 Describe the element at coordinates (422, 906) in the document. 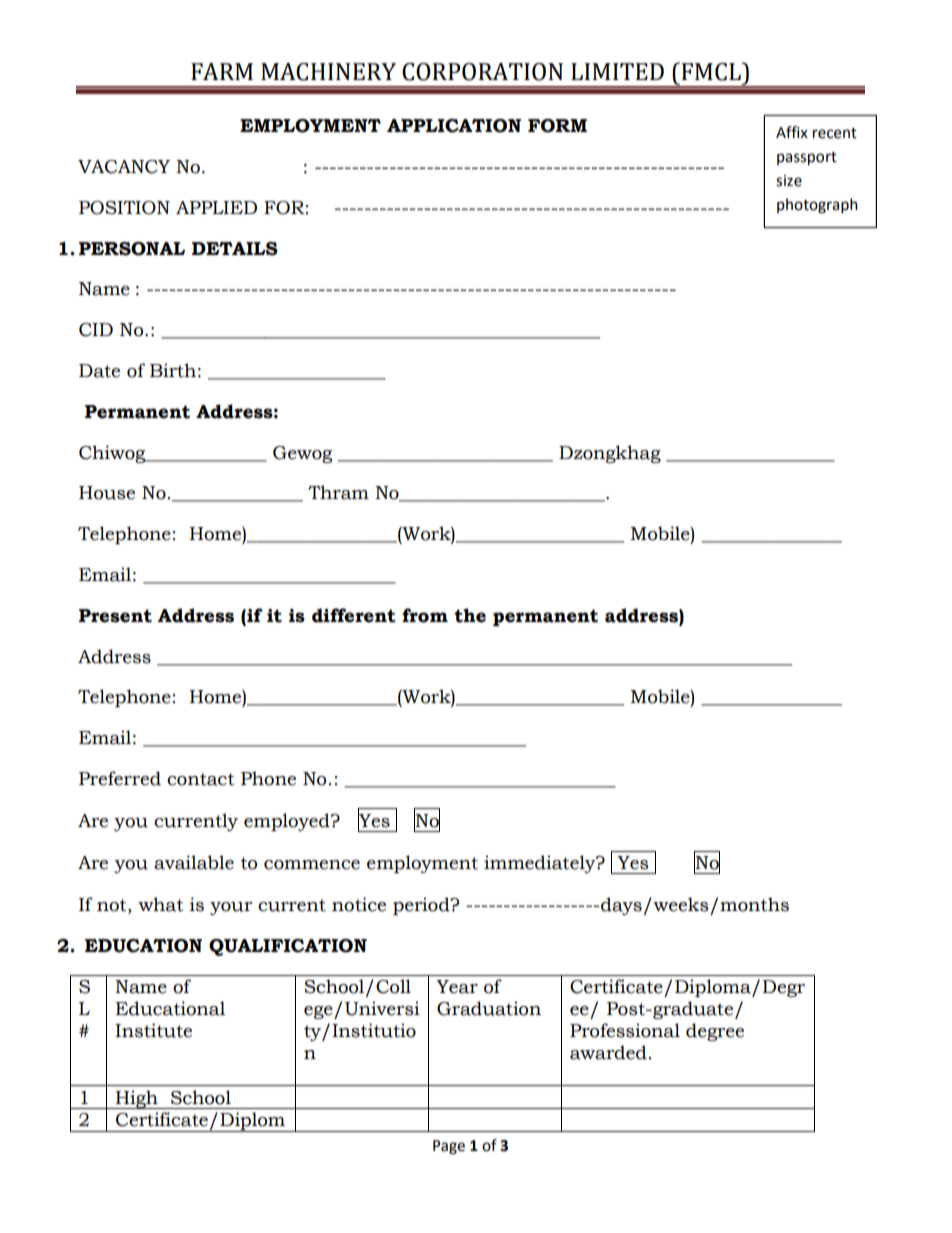

I see `period` at that location.
